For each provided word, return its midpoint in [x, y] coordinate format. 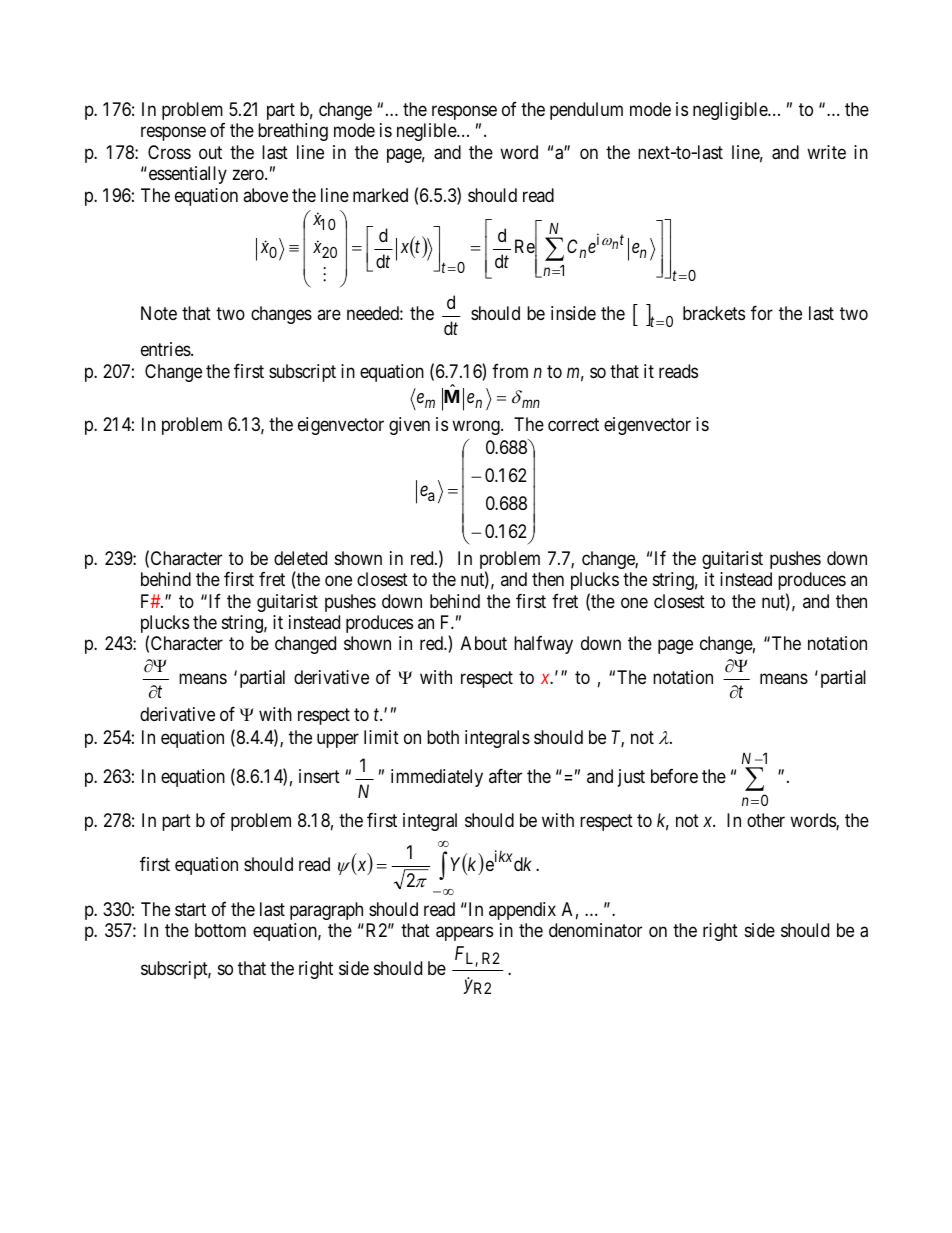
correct [573, 424]
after [505, 776]
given [409, 426]
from [510, 370]
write [826, 152]
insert [319, 776]
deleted [300, 558]
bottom [220, 930]
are [329, 315]
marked [380, 195]
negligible [731, 111]
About [484, 643]
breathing [293, 132]
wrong [477, 427]
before [674, 776]
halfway [543, 645]
